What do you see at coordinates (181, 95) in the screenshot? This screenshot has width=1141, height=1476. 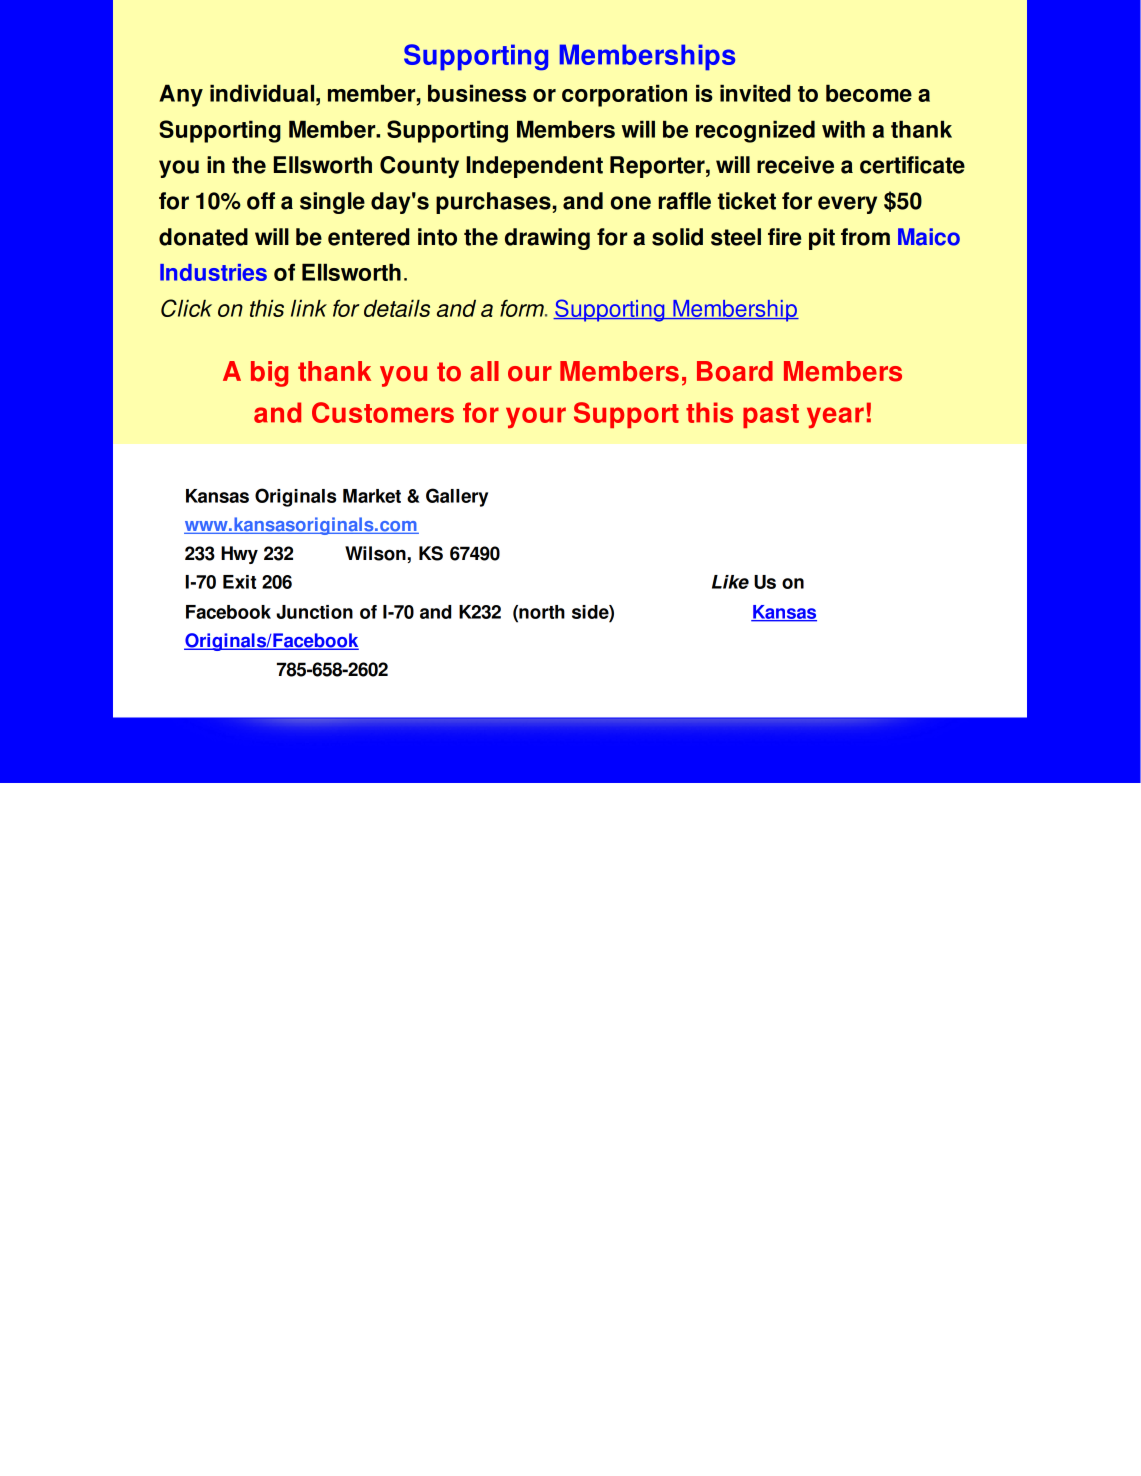 I see `Any` at bounding box center [181, 95].
